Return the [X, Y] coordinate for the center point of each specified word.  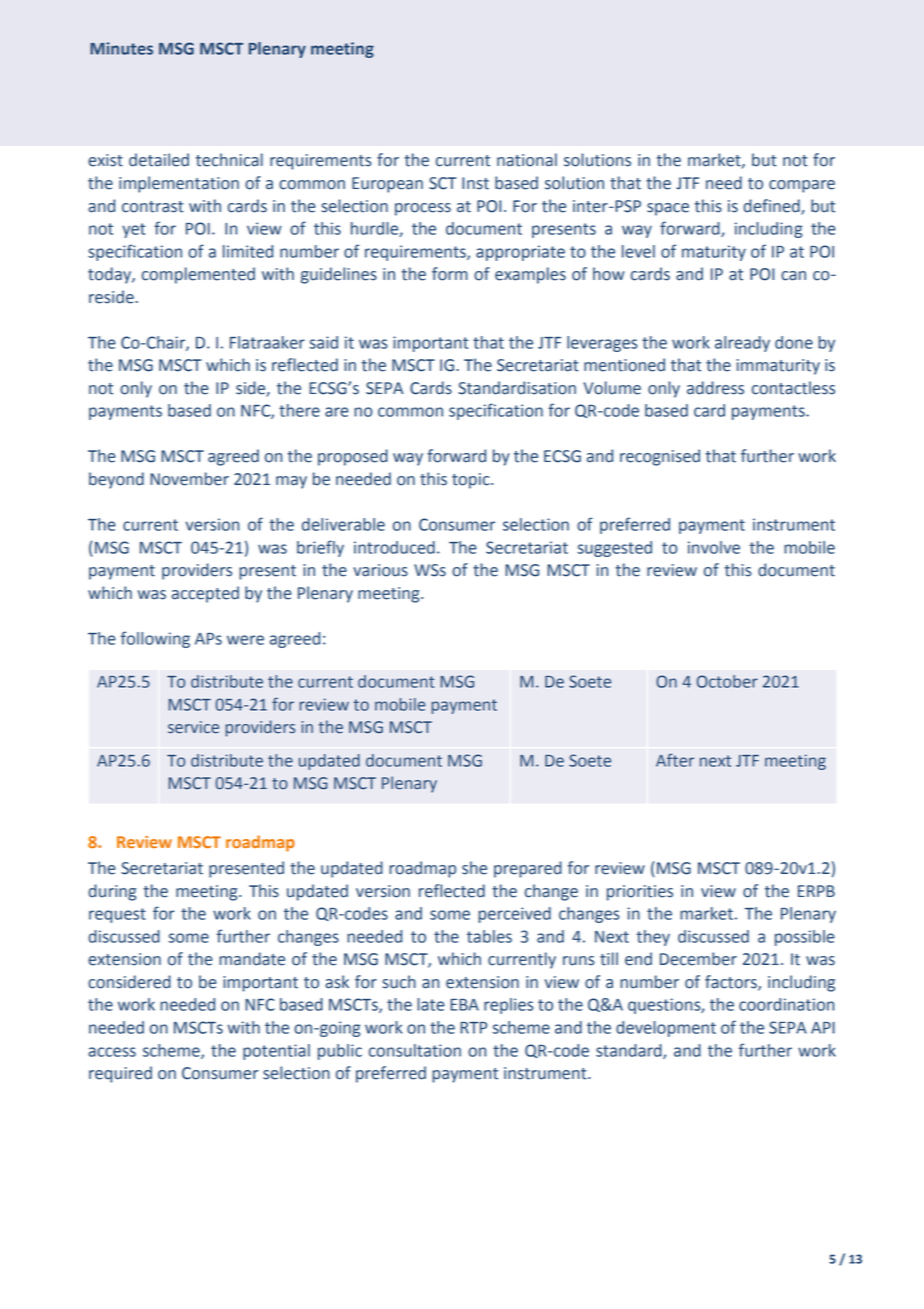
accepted [205, 594]
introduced [394, 547]
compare [802, 186]
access [112, 1052]
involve [714, 547]
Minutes [121, 48]
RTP [473, 1028]
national [527, 160]
